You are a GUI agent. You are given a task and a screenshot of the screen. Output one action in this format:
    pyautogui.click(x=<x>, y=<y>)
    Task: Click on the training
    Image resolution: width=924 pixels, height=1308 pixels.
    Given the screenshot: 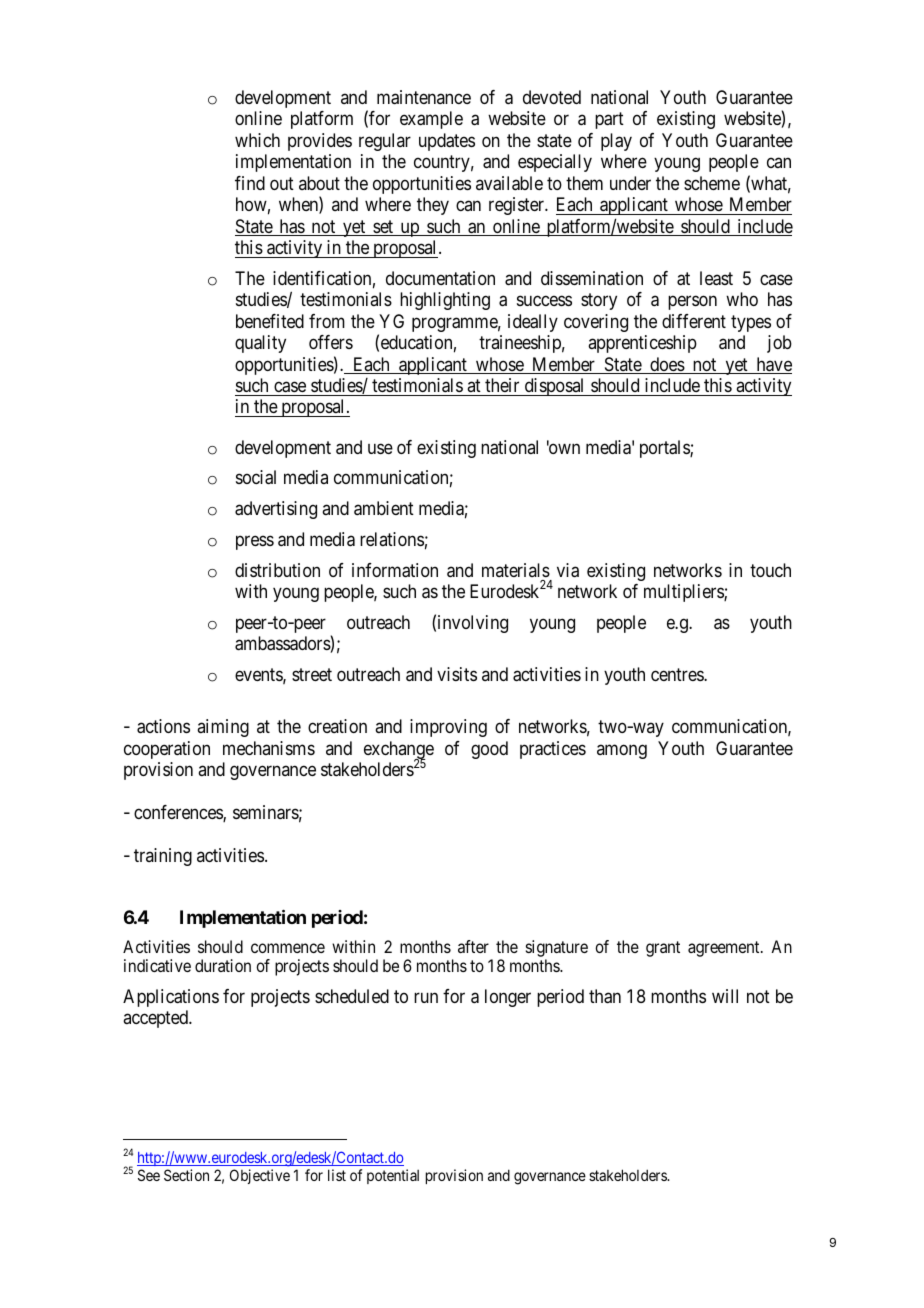 What is the action you would take?
    pyautogui.click(x=163, y=857)
